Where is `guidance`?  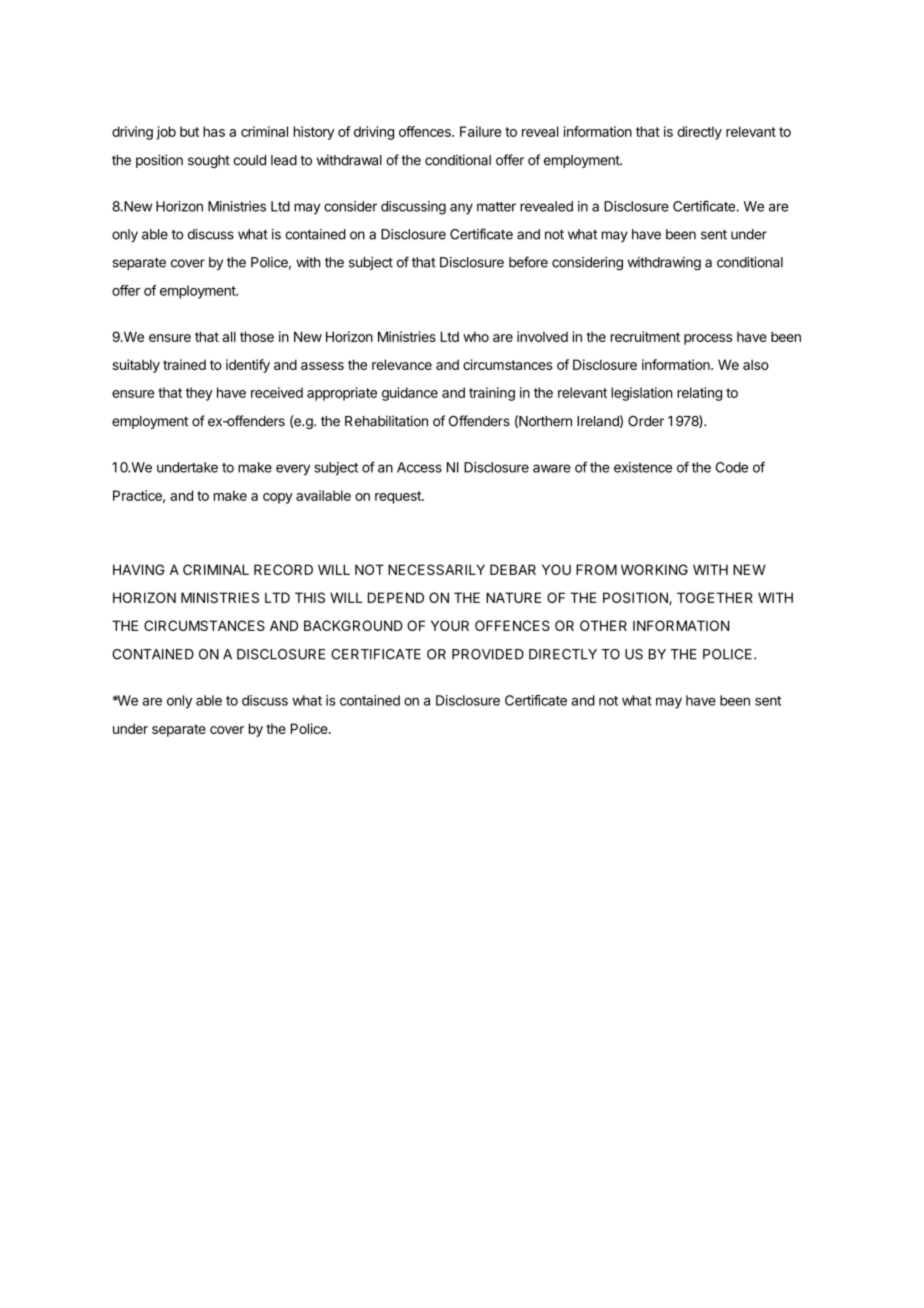 guidance is located at coordinates (410, 394).
